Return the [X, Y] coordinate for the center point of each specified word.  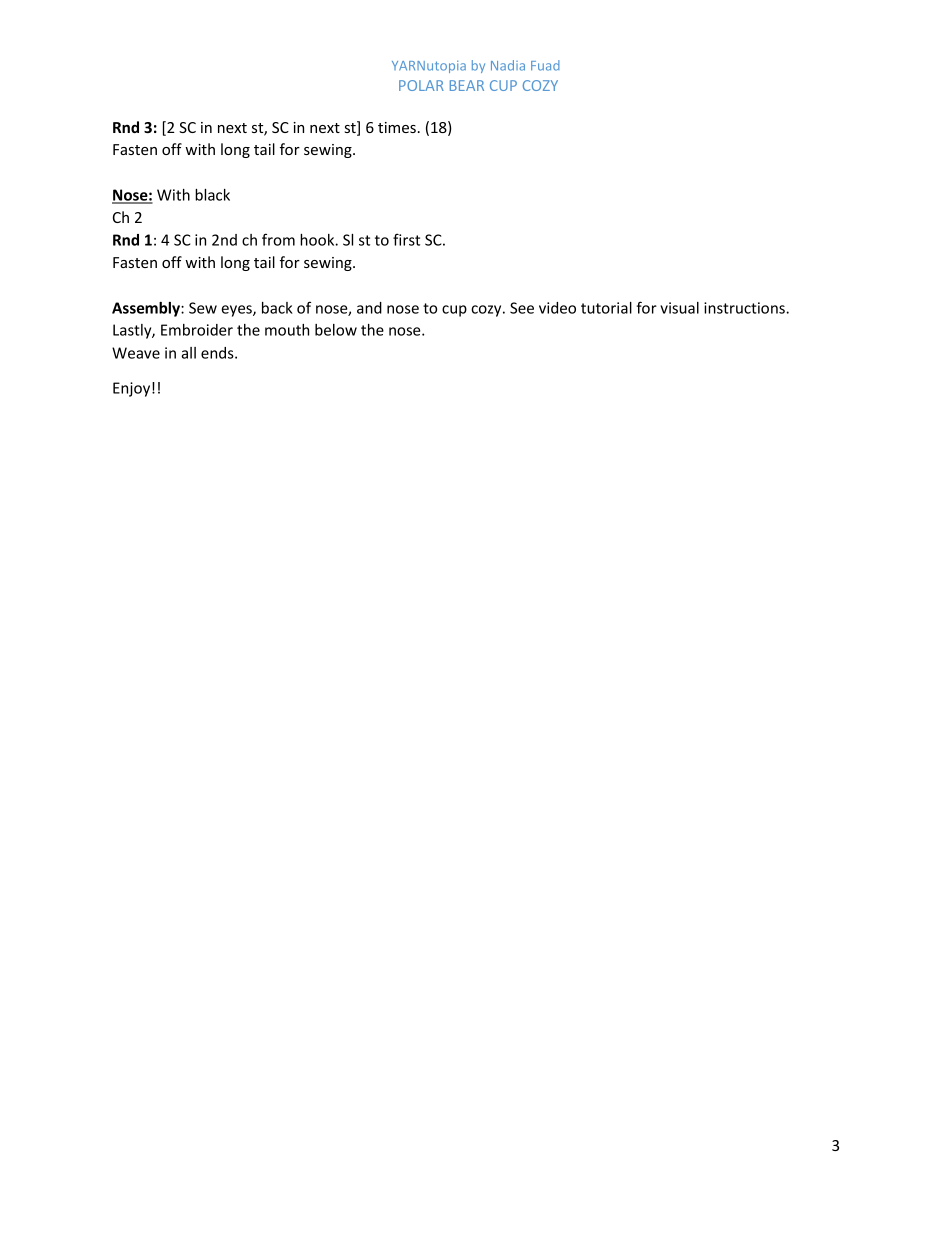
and [369, 308]
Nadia [508, 65]
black [212, 195]
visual [679, 308]
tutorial [606, 308]
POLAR [421, 85]
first [406, 239]
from [278, 239]
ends [218, 353]
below [336, 330]
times [397, 127]
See [522, 308]
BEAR [467, 85]
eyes [237, 311]
